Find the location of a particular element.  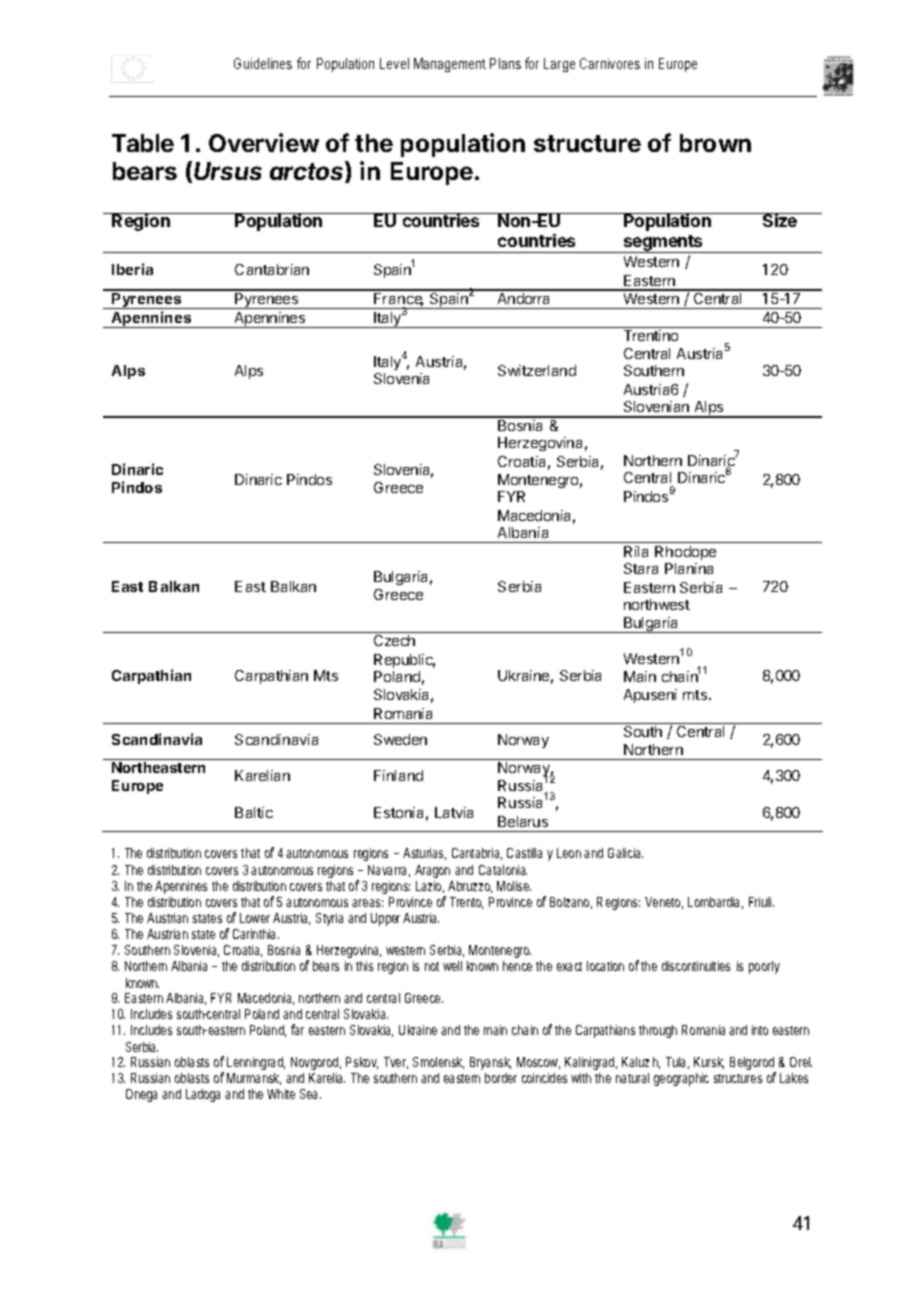

Smolensk is located at coordinates (438, 1063).
